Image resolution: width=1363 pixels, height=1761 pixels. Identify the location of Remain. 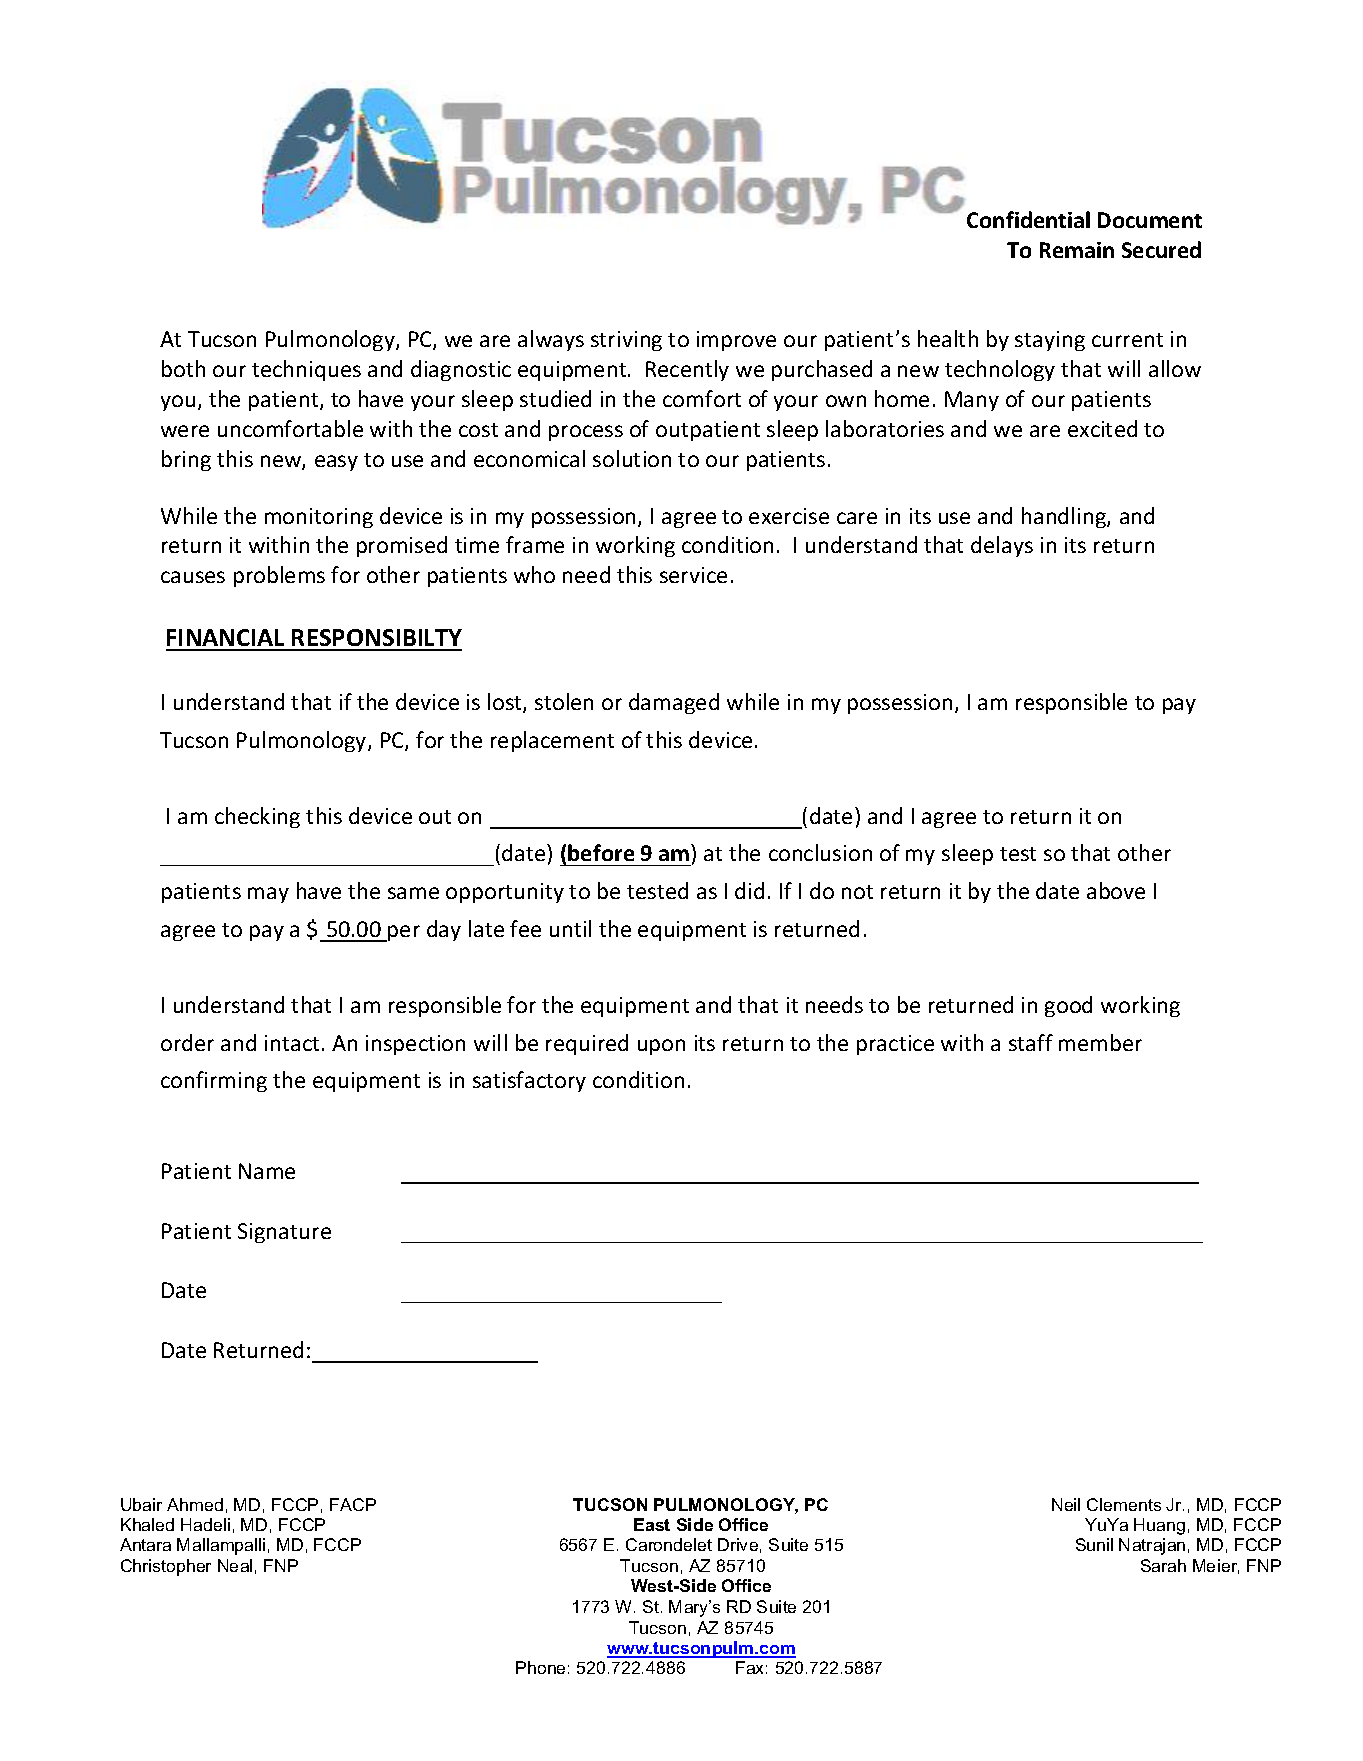
(1077, 250).
